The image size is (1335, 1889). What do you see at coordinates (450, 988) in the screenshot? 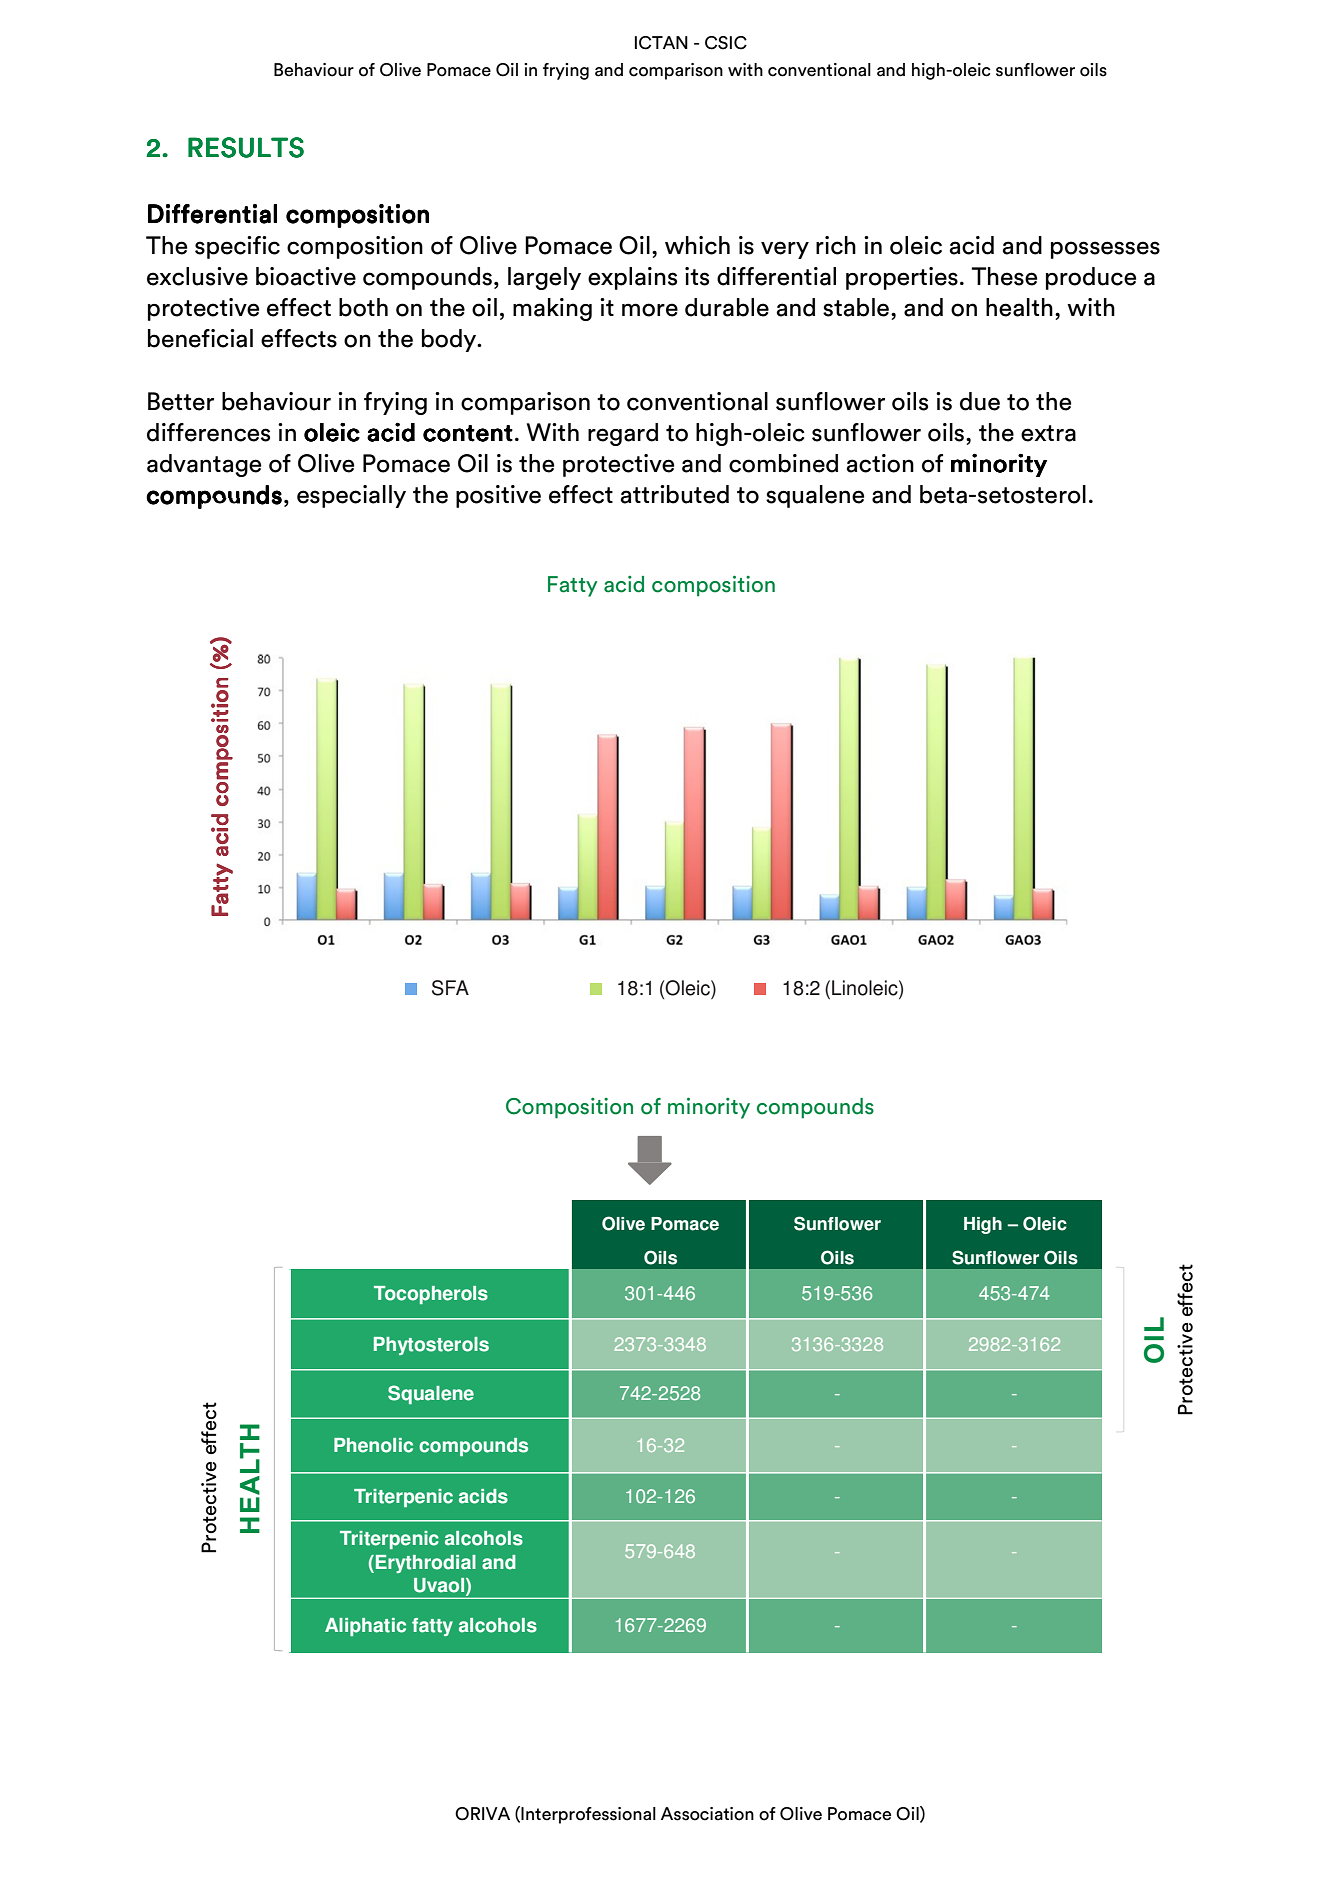
I see `SFA` at bounding box center [450, 988].
